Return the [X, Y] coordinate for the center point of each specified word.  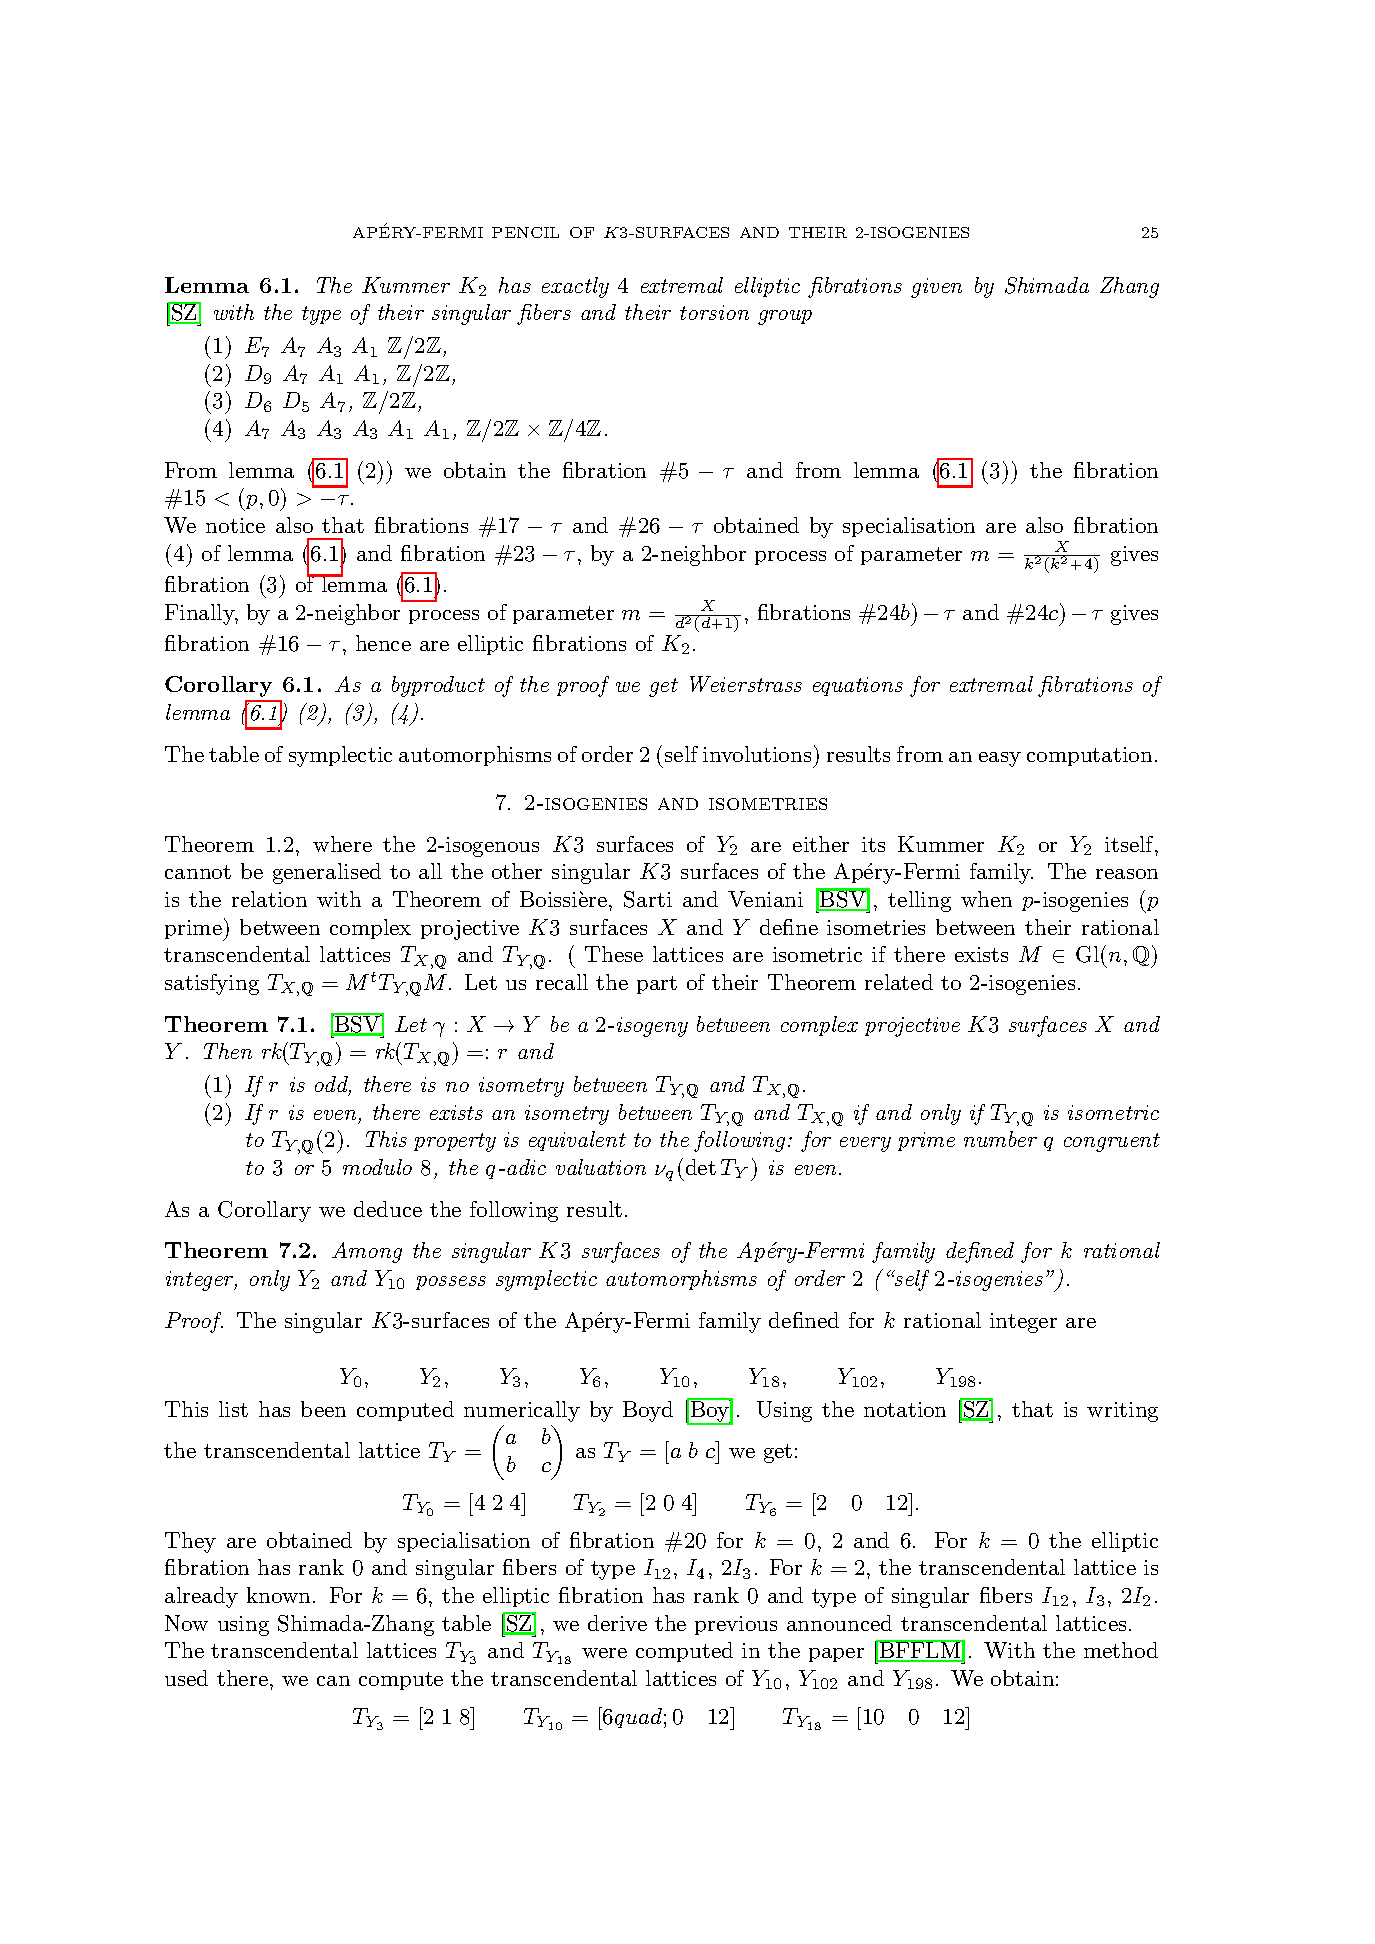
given [936, 288]
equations [858, 686]
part [657, 985]
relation [269, 899]
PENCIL [525, 232]
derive [617, 1623]
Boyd [648, 1411]
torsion [714, 312]
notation [905, 1409]
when [986, 899]
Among [367, 1252]
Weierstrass [746, 684]
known [278, 1595]
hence [383, 643]
